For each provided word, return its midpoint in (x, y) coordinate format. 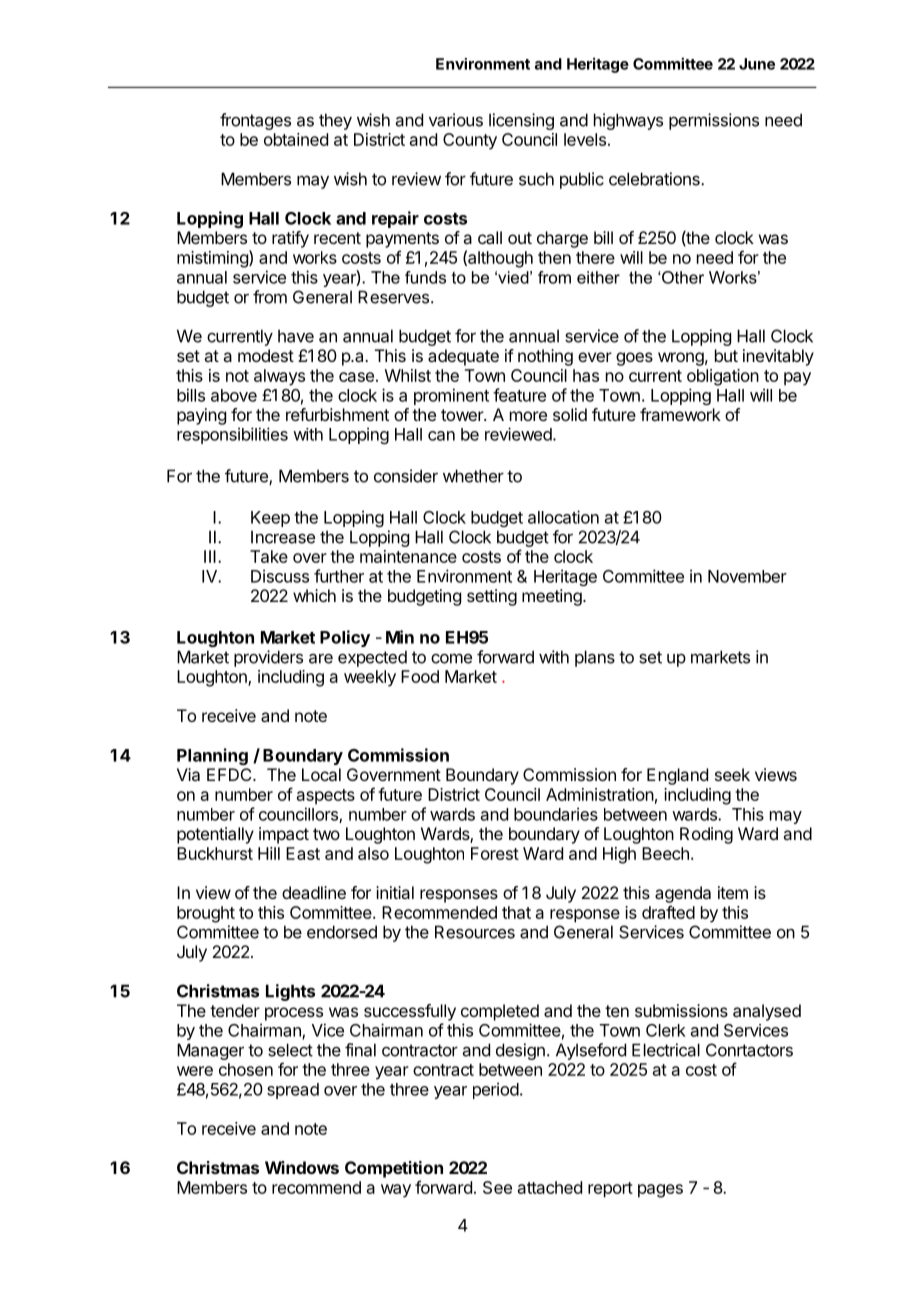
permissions (714, 121)
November (747, 576)
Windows (302, 1167)
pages (660, 1191)
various (456, 120)
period (496, 1090)
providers (268, 658)
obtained (296, 139)
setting (492, 597)
